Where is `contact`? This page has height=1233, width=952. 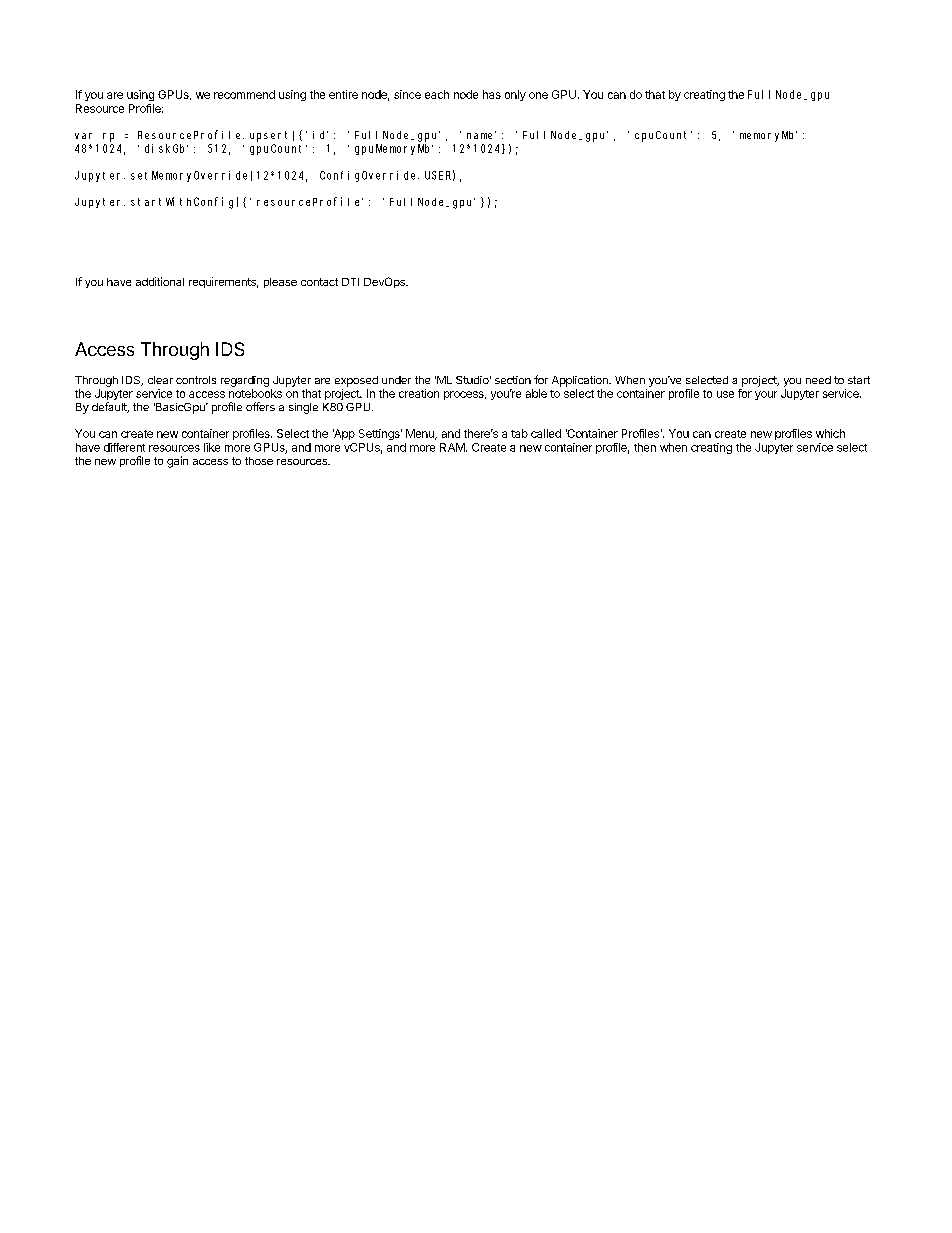 contact is located at coordinates (319, 282).
